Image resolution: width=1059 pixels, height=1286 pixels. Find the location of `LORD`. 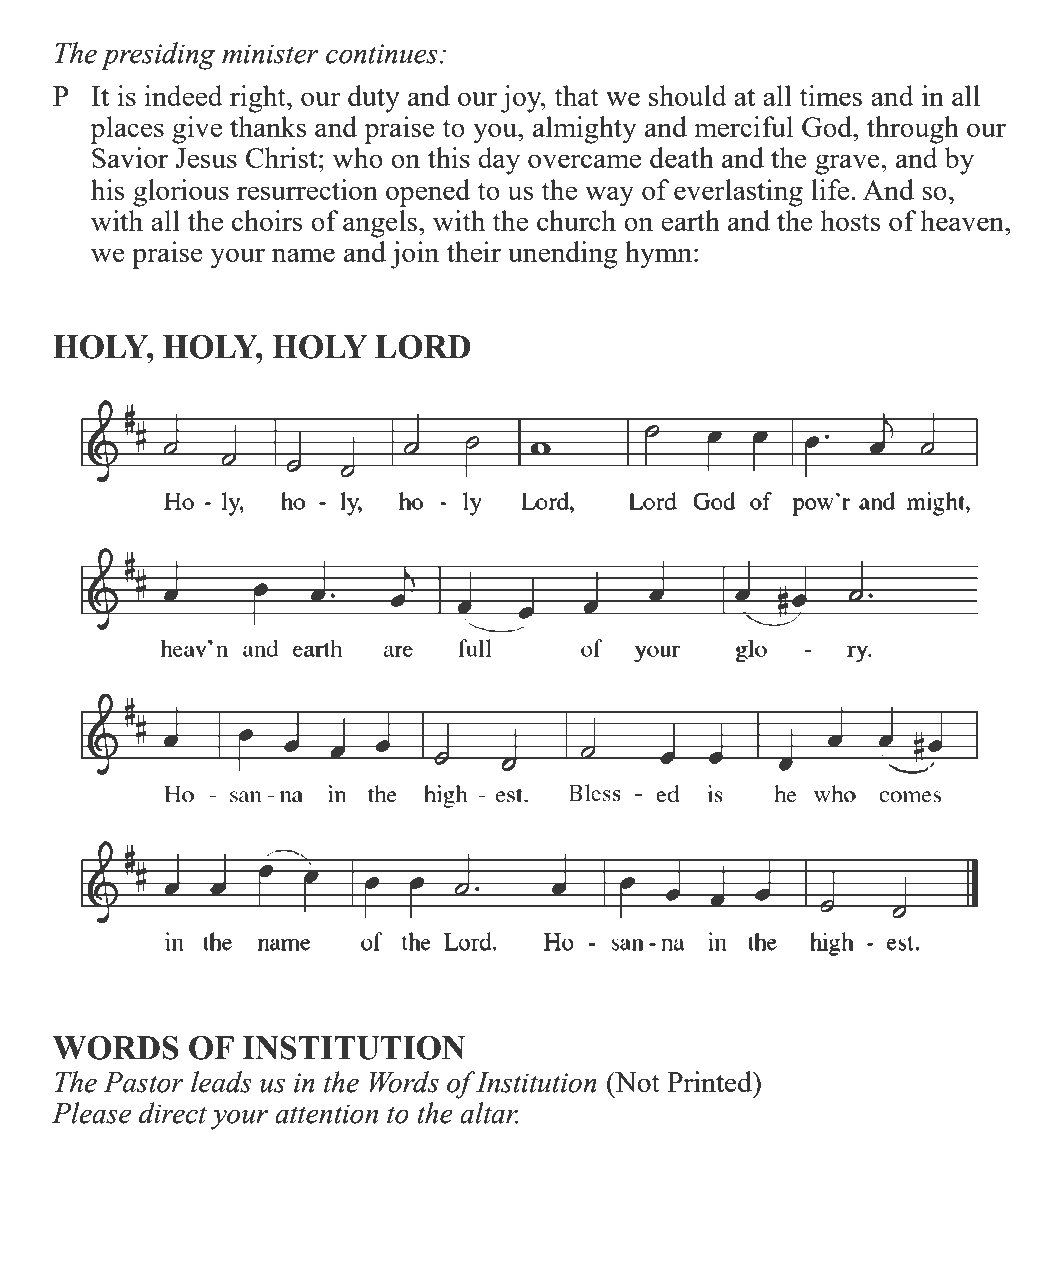

LORD is located at coordinates (423, 347).
